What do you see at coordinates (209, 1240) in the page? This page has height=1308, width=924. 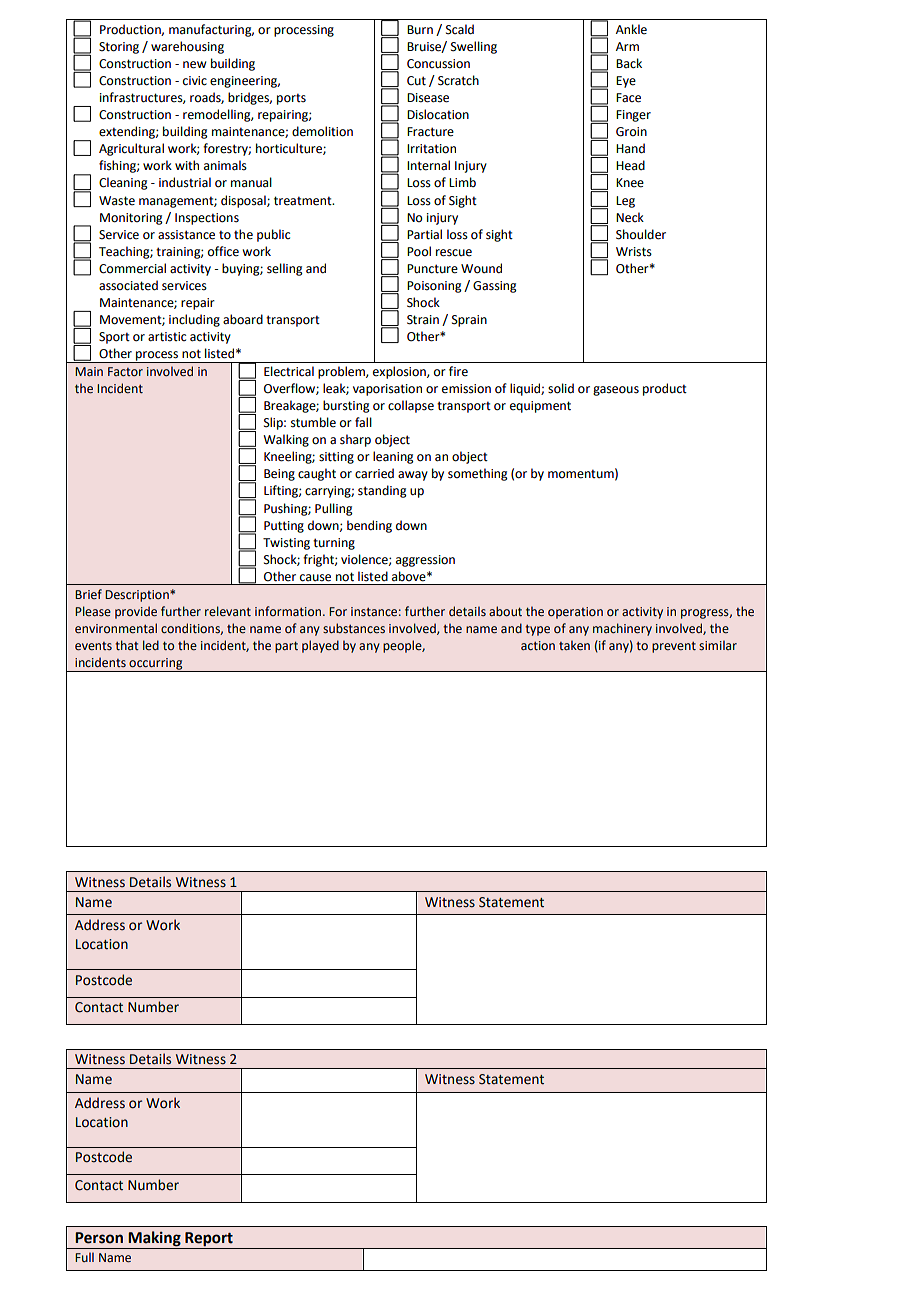 I see `Report` at bounding box center [209, 1240].
